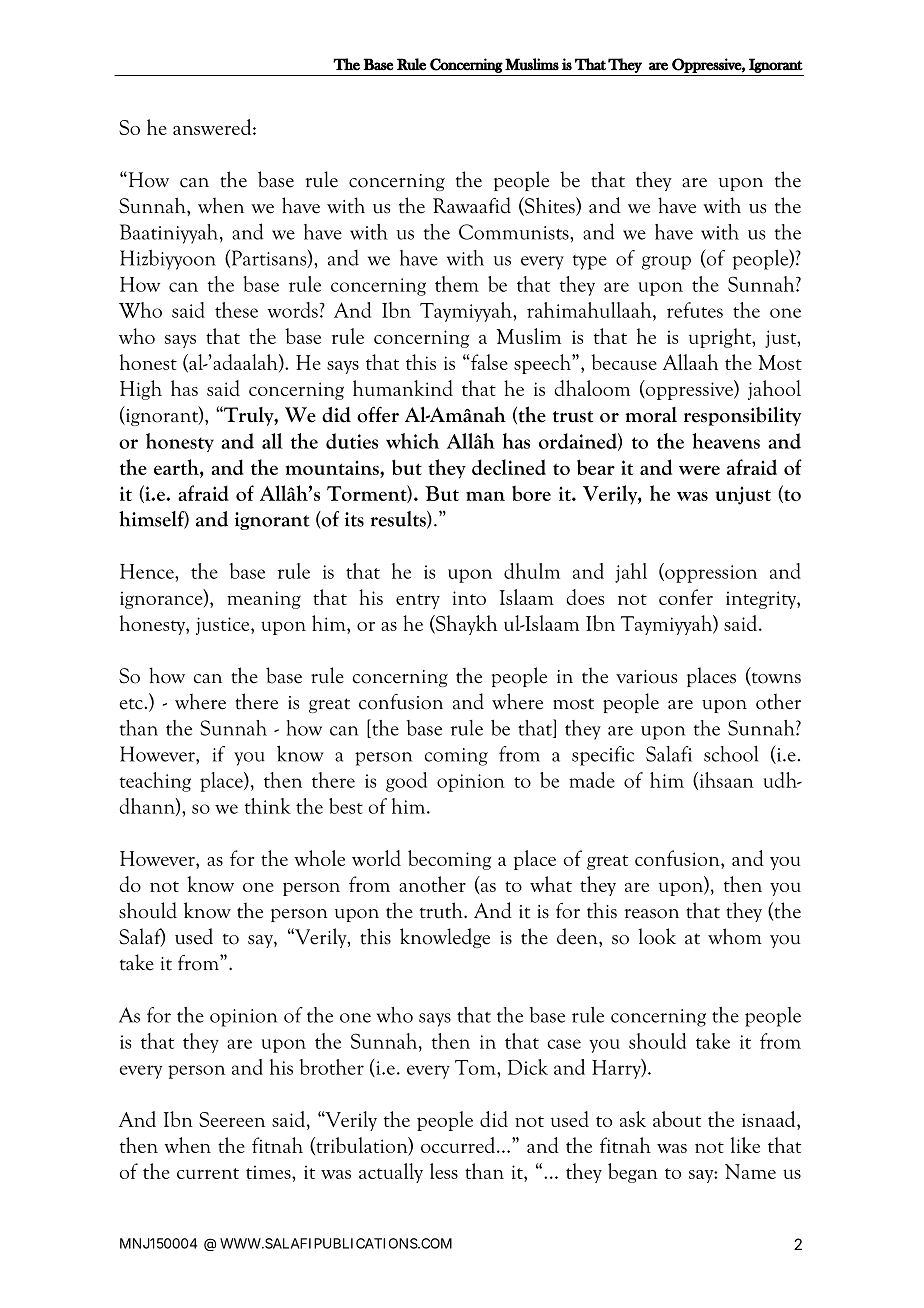  What do you see at coordinates (458, 1145) in the page?
I see `occurred` at bounding box center [458, 1145].
